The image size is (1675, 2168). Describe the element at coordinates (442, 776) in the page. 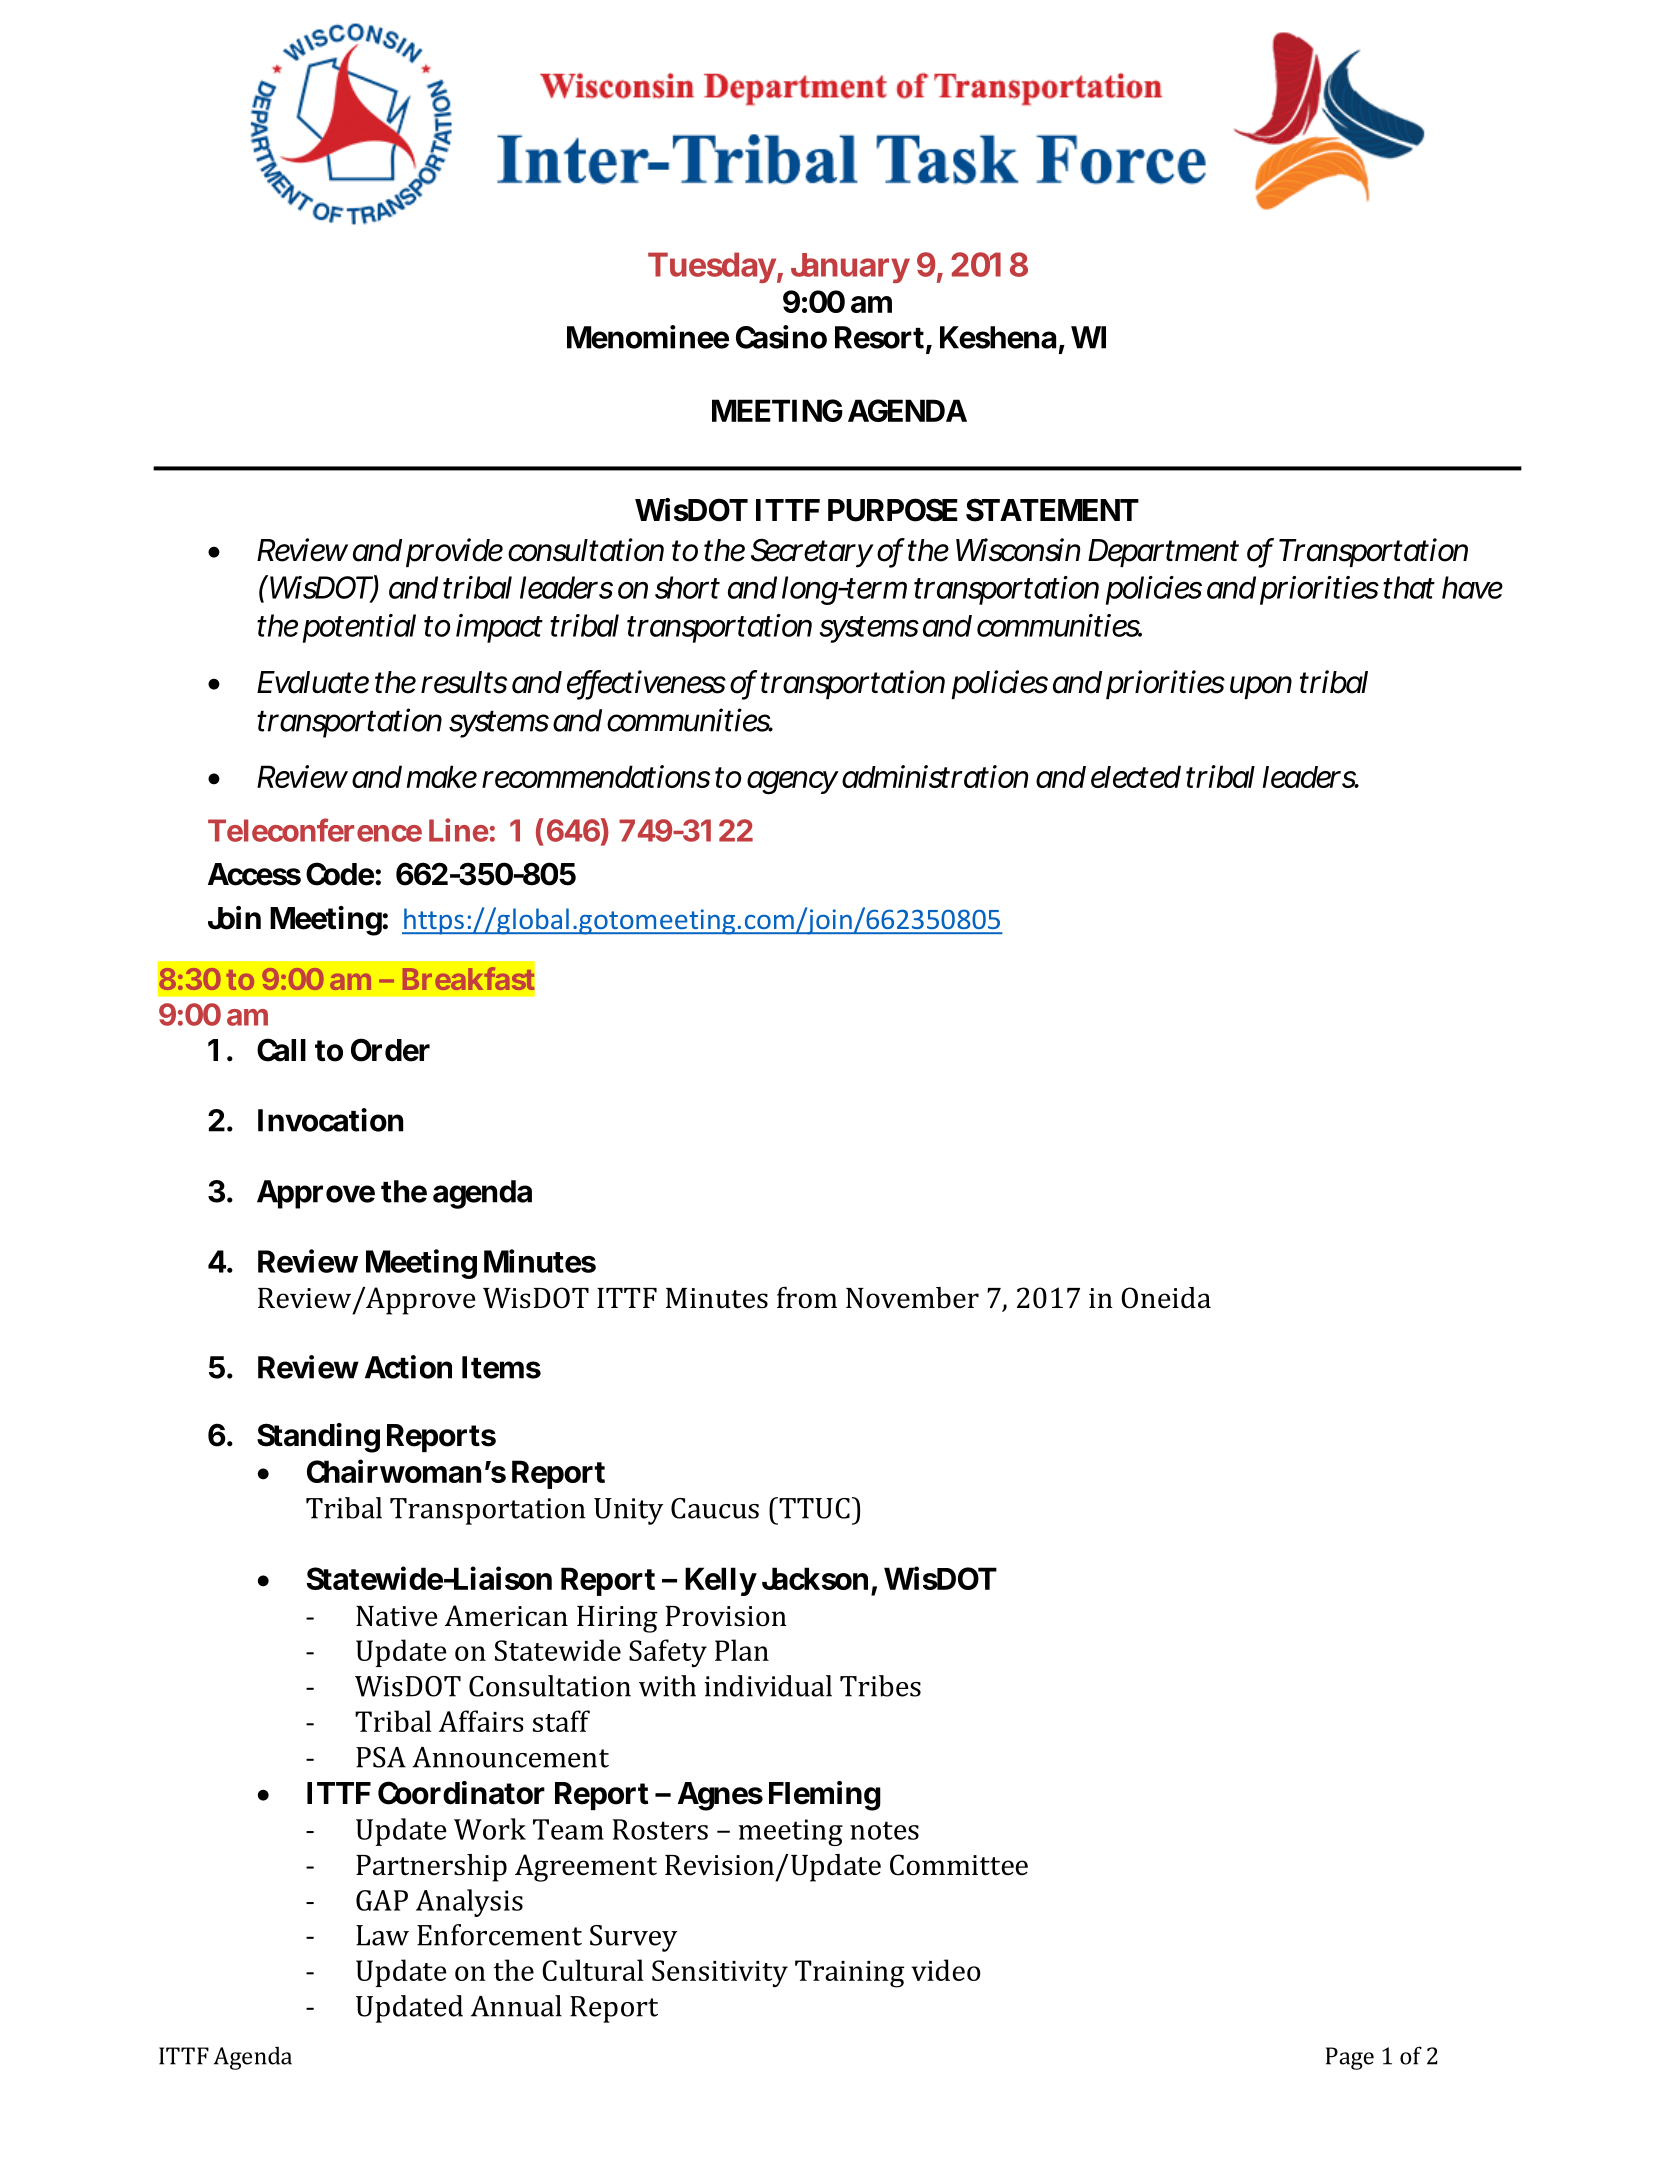

I see `make` at that location.
